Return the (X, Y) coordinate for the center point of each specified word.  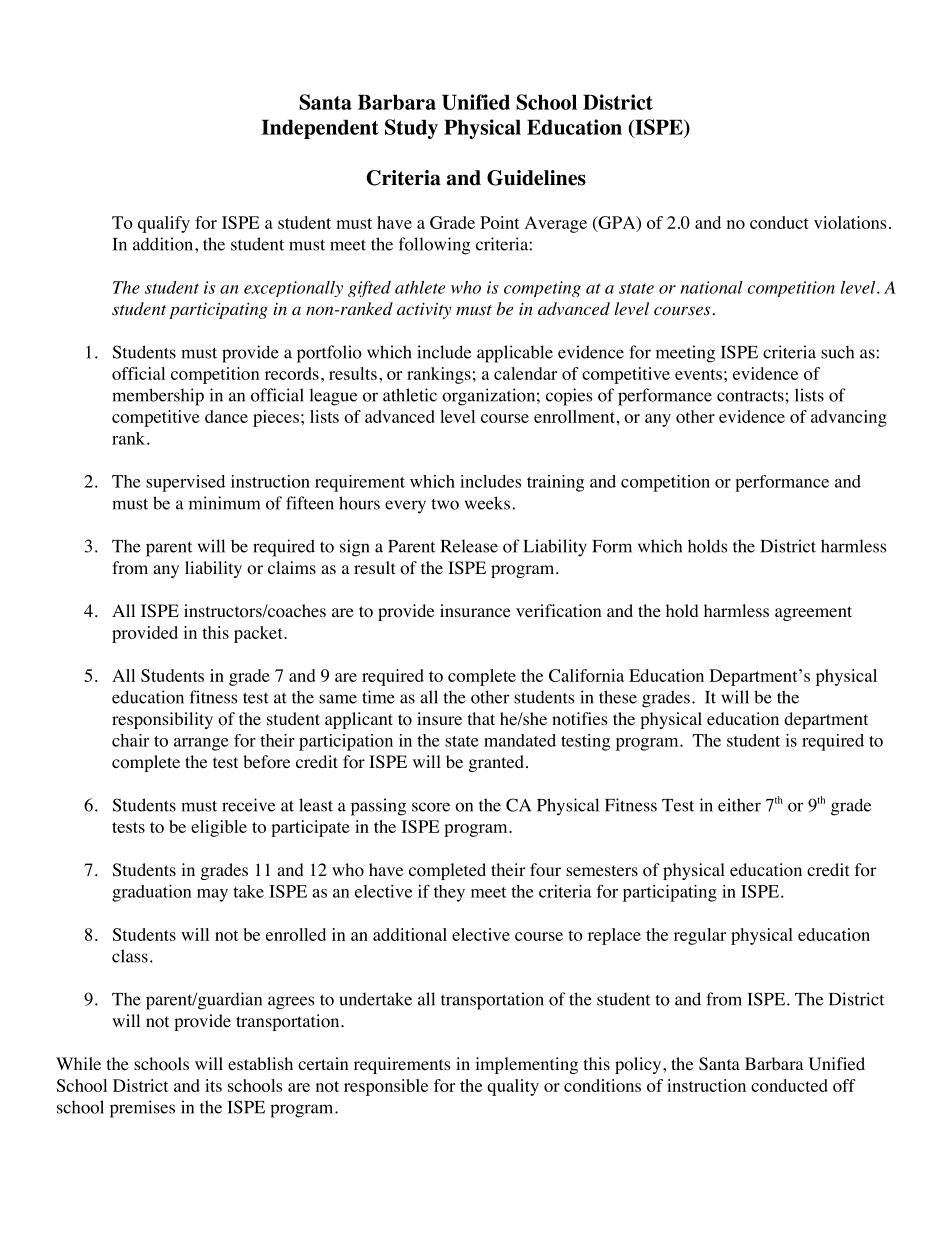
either (739, 805)
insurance (475, 610)
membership (158, 397)
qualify (164, 224)
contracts (750, 396)
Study (411, 129)
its (213, 1085)
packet (259, 634)
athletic (410, 395)
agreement (813, 613)
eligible (219, 828)
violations (850, 222)
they (449, 893)
